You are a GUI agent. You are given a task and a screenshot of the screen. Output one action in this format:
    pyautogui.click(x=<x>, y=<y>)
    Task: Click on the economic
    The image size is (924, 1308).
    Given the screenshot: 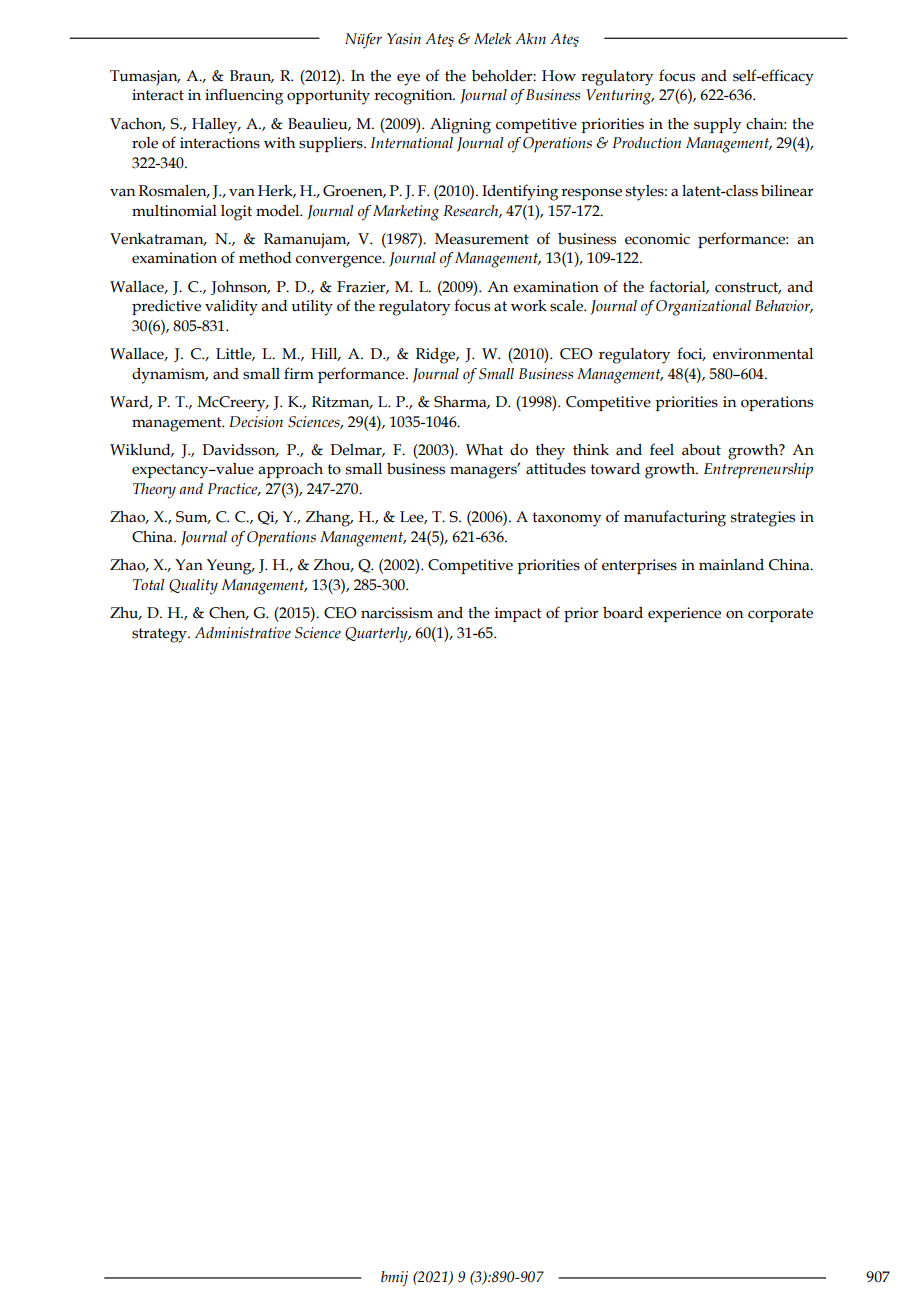 What is the action you would take?
    pyautogui.click(x=657, y=239)
